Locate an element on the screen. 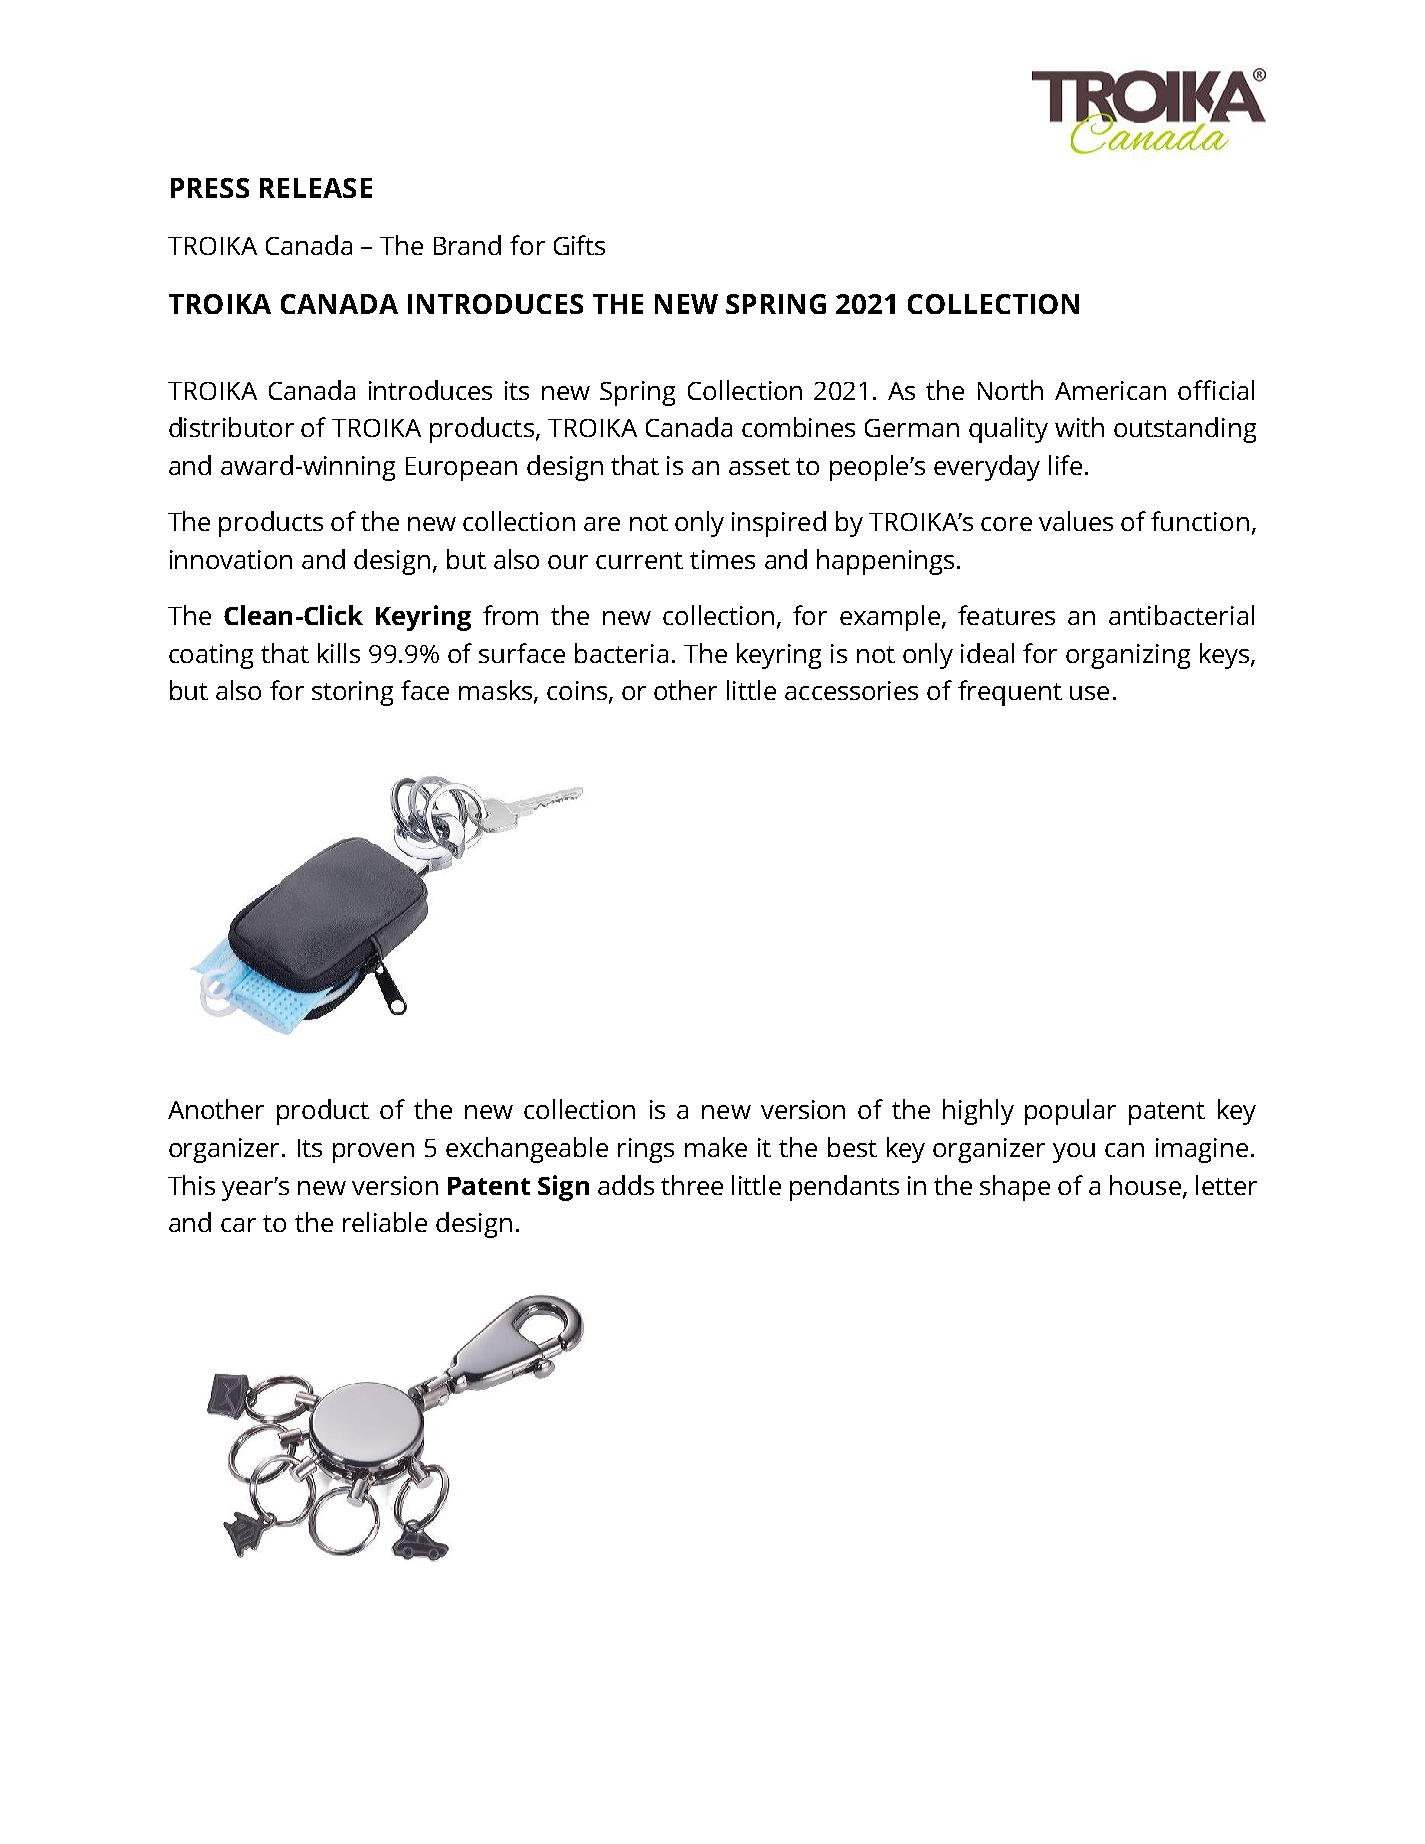 This screenshot has height=1844, width=1425. kills is located at coordinates (339, 653).
